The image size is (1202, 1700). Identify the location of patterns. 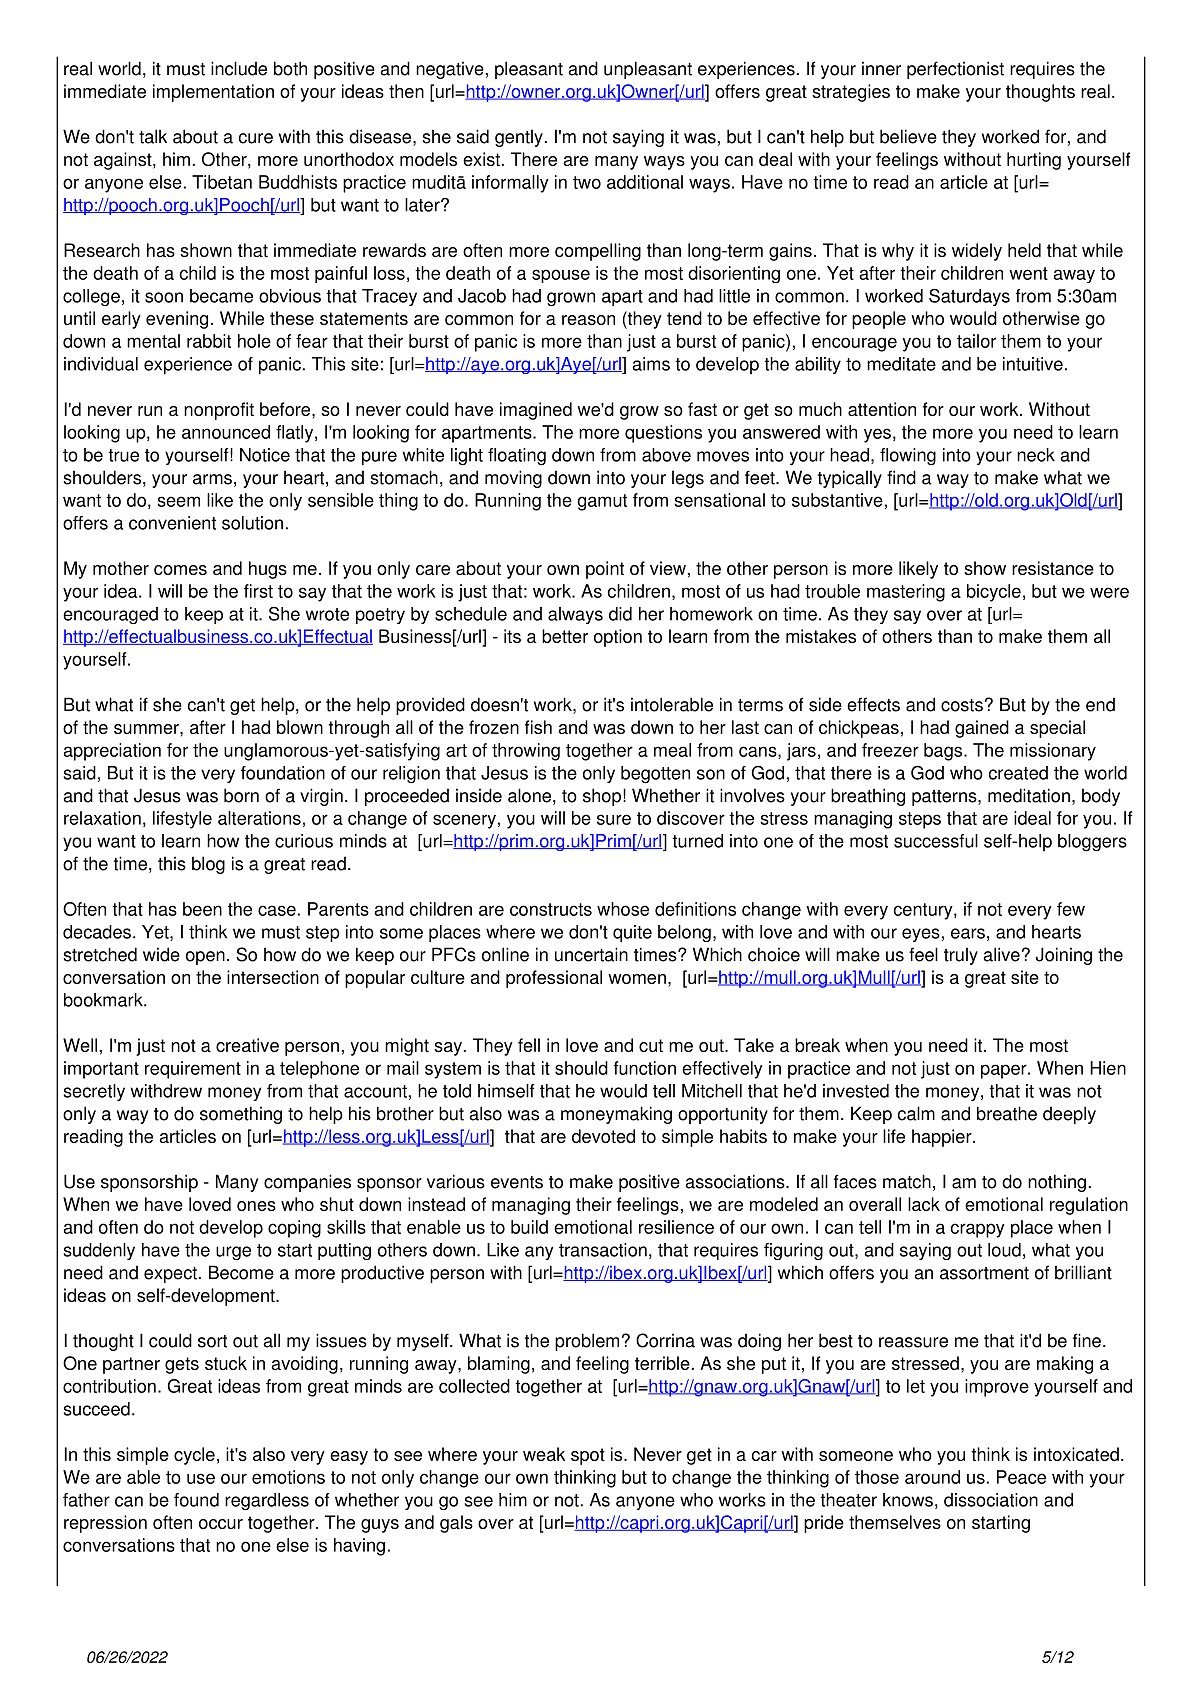
(945, 798).
